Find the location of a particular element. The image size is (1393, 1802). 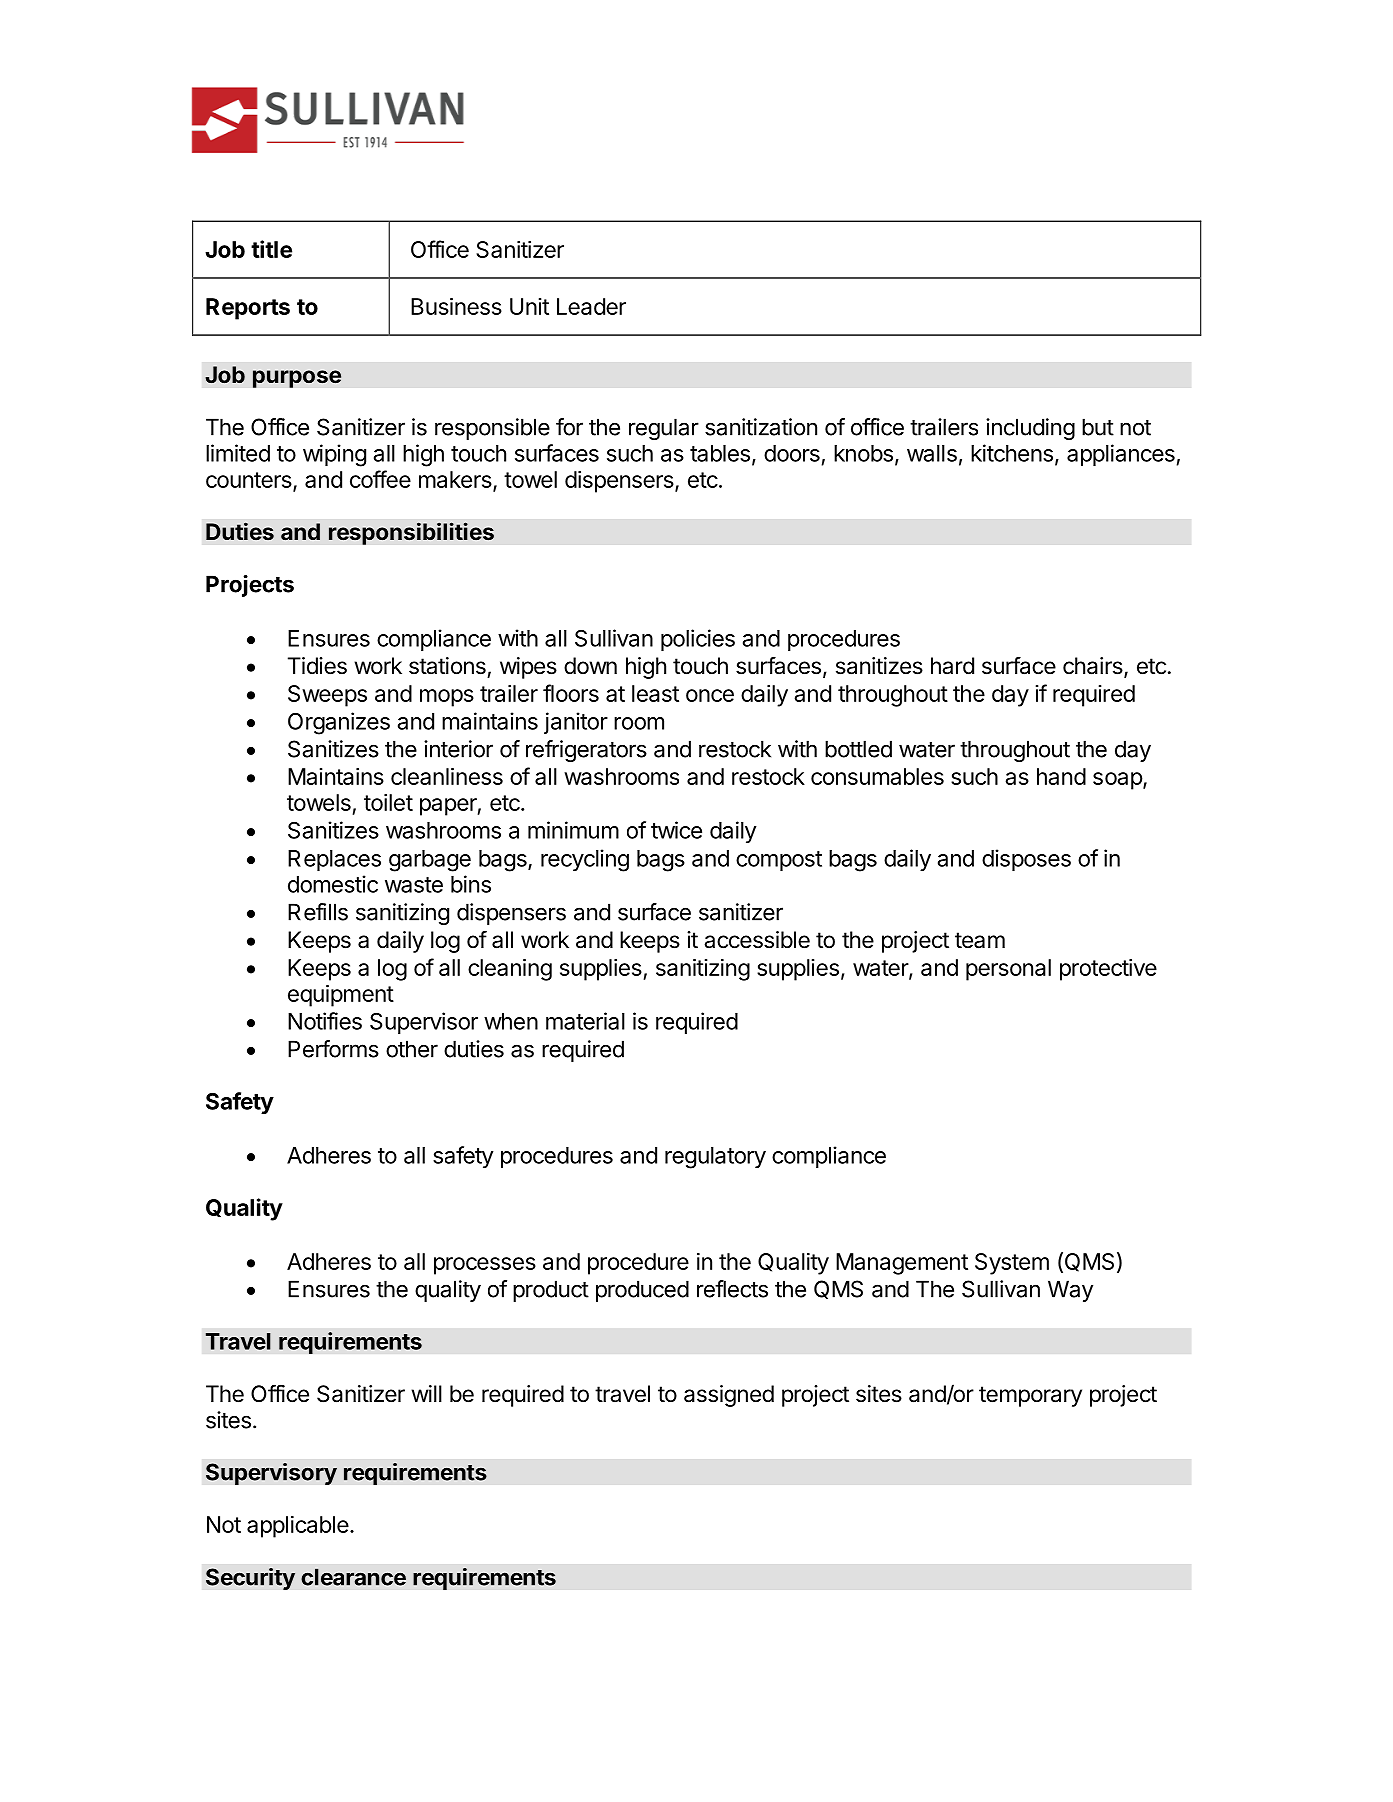

responsibilities is located at coordinates (411, 533).
